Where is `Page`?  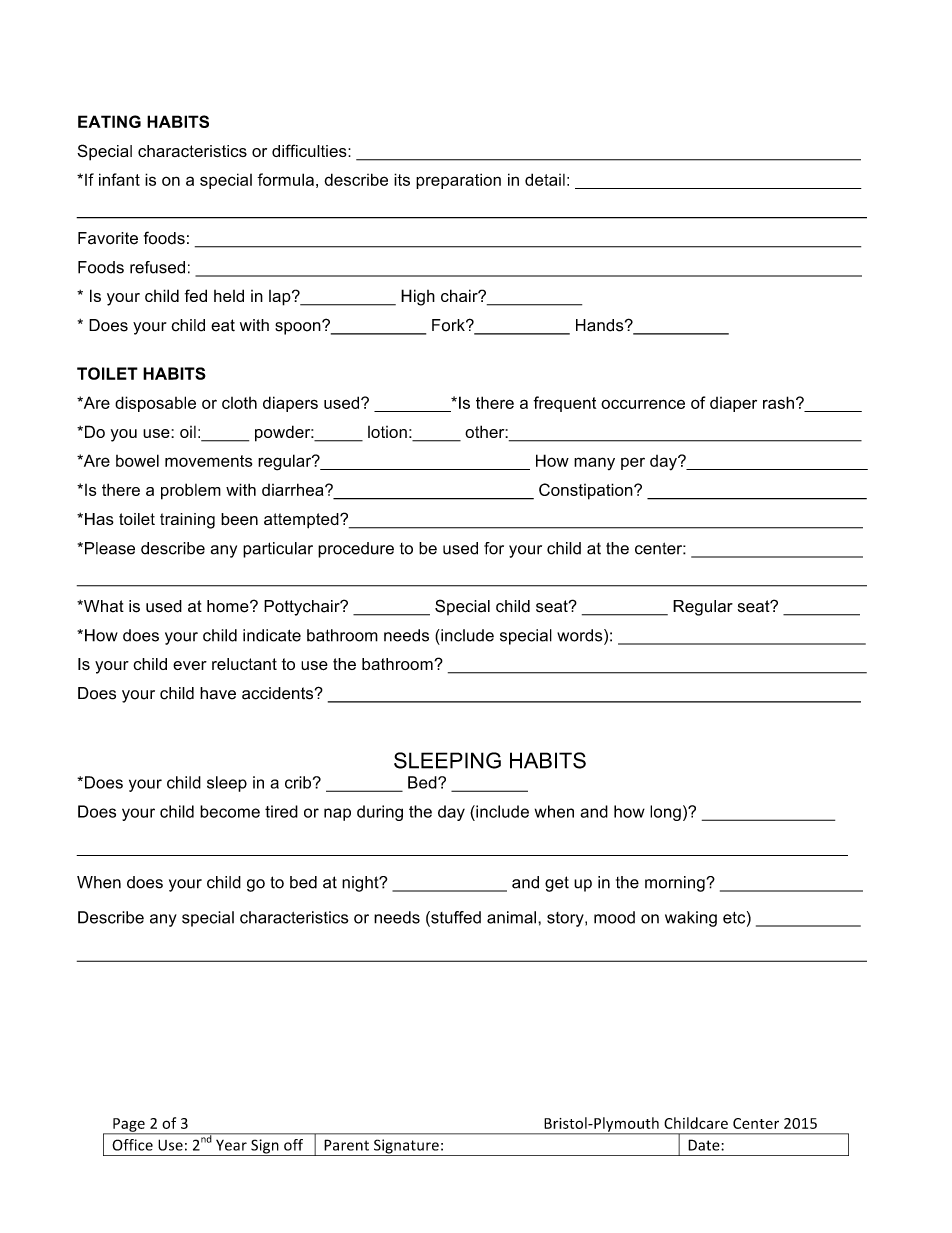 Page is located at coordinates (129, 1126).
